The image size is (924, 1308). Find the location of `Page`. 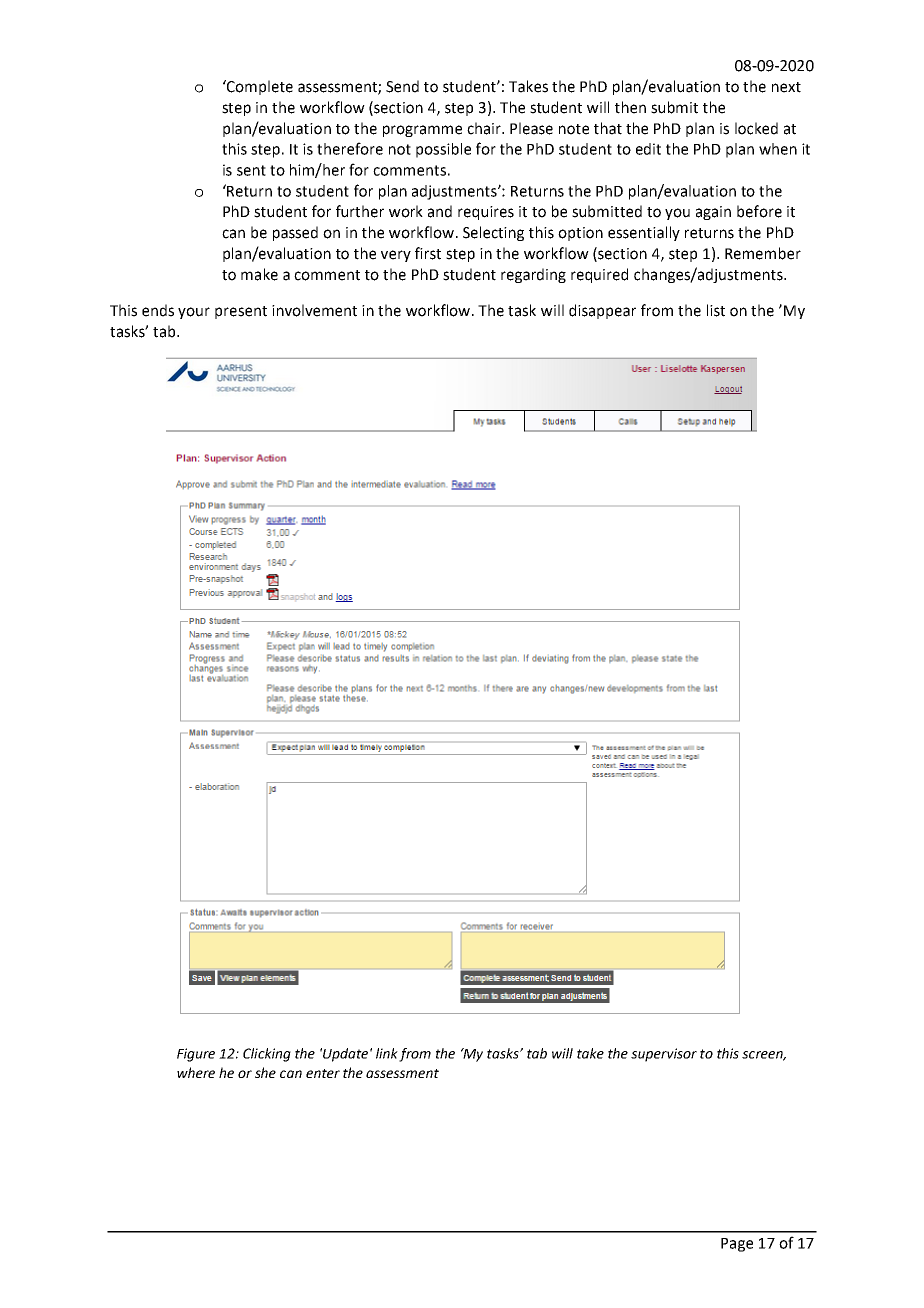

Page is located at coordinates (737, 1245).
